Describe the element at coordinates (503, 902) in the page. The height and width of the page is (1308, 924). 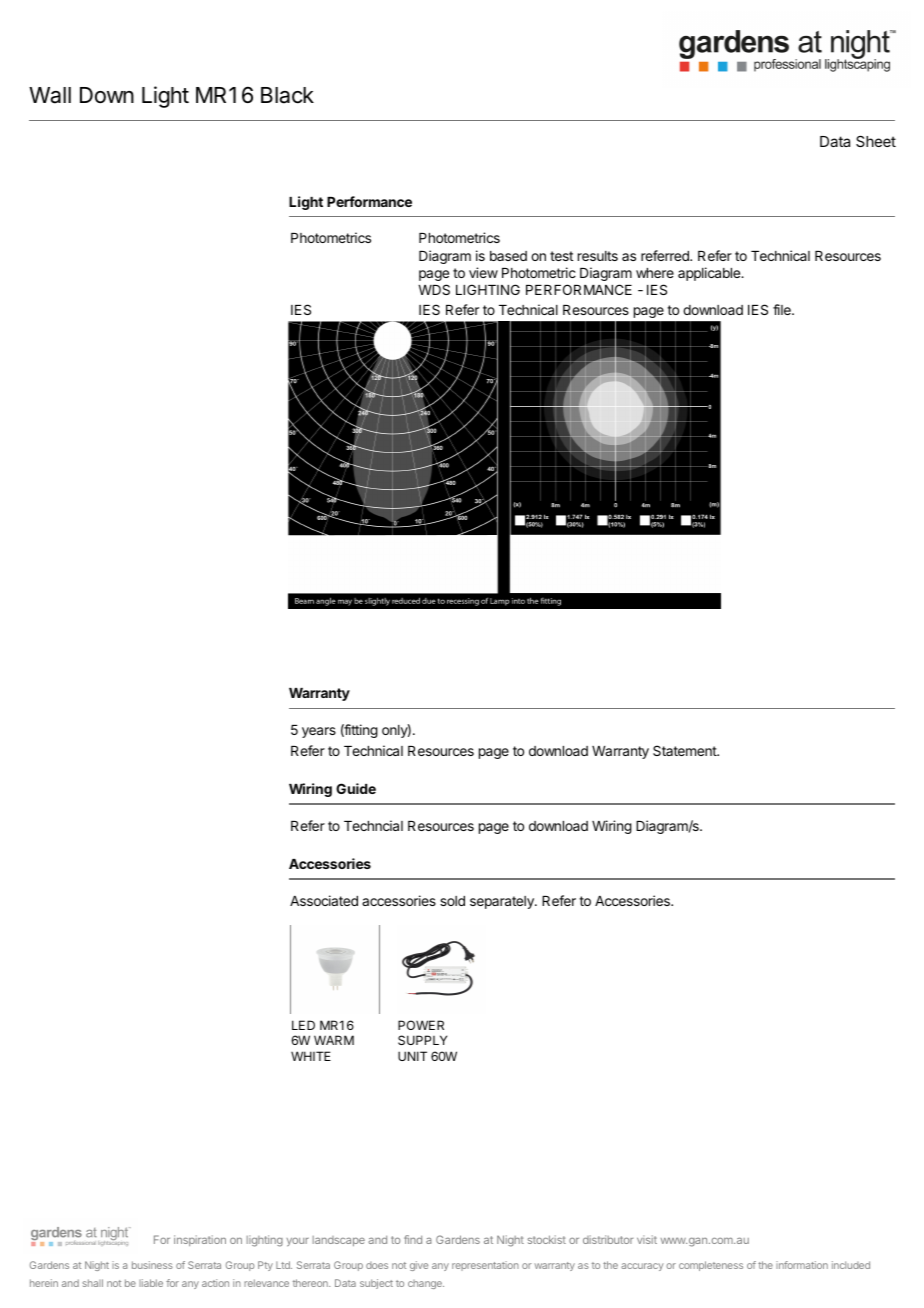
I see `separately` at that location.
